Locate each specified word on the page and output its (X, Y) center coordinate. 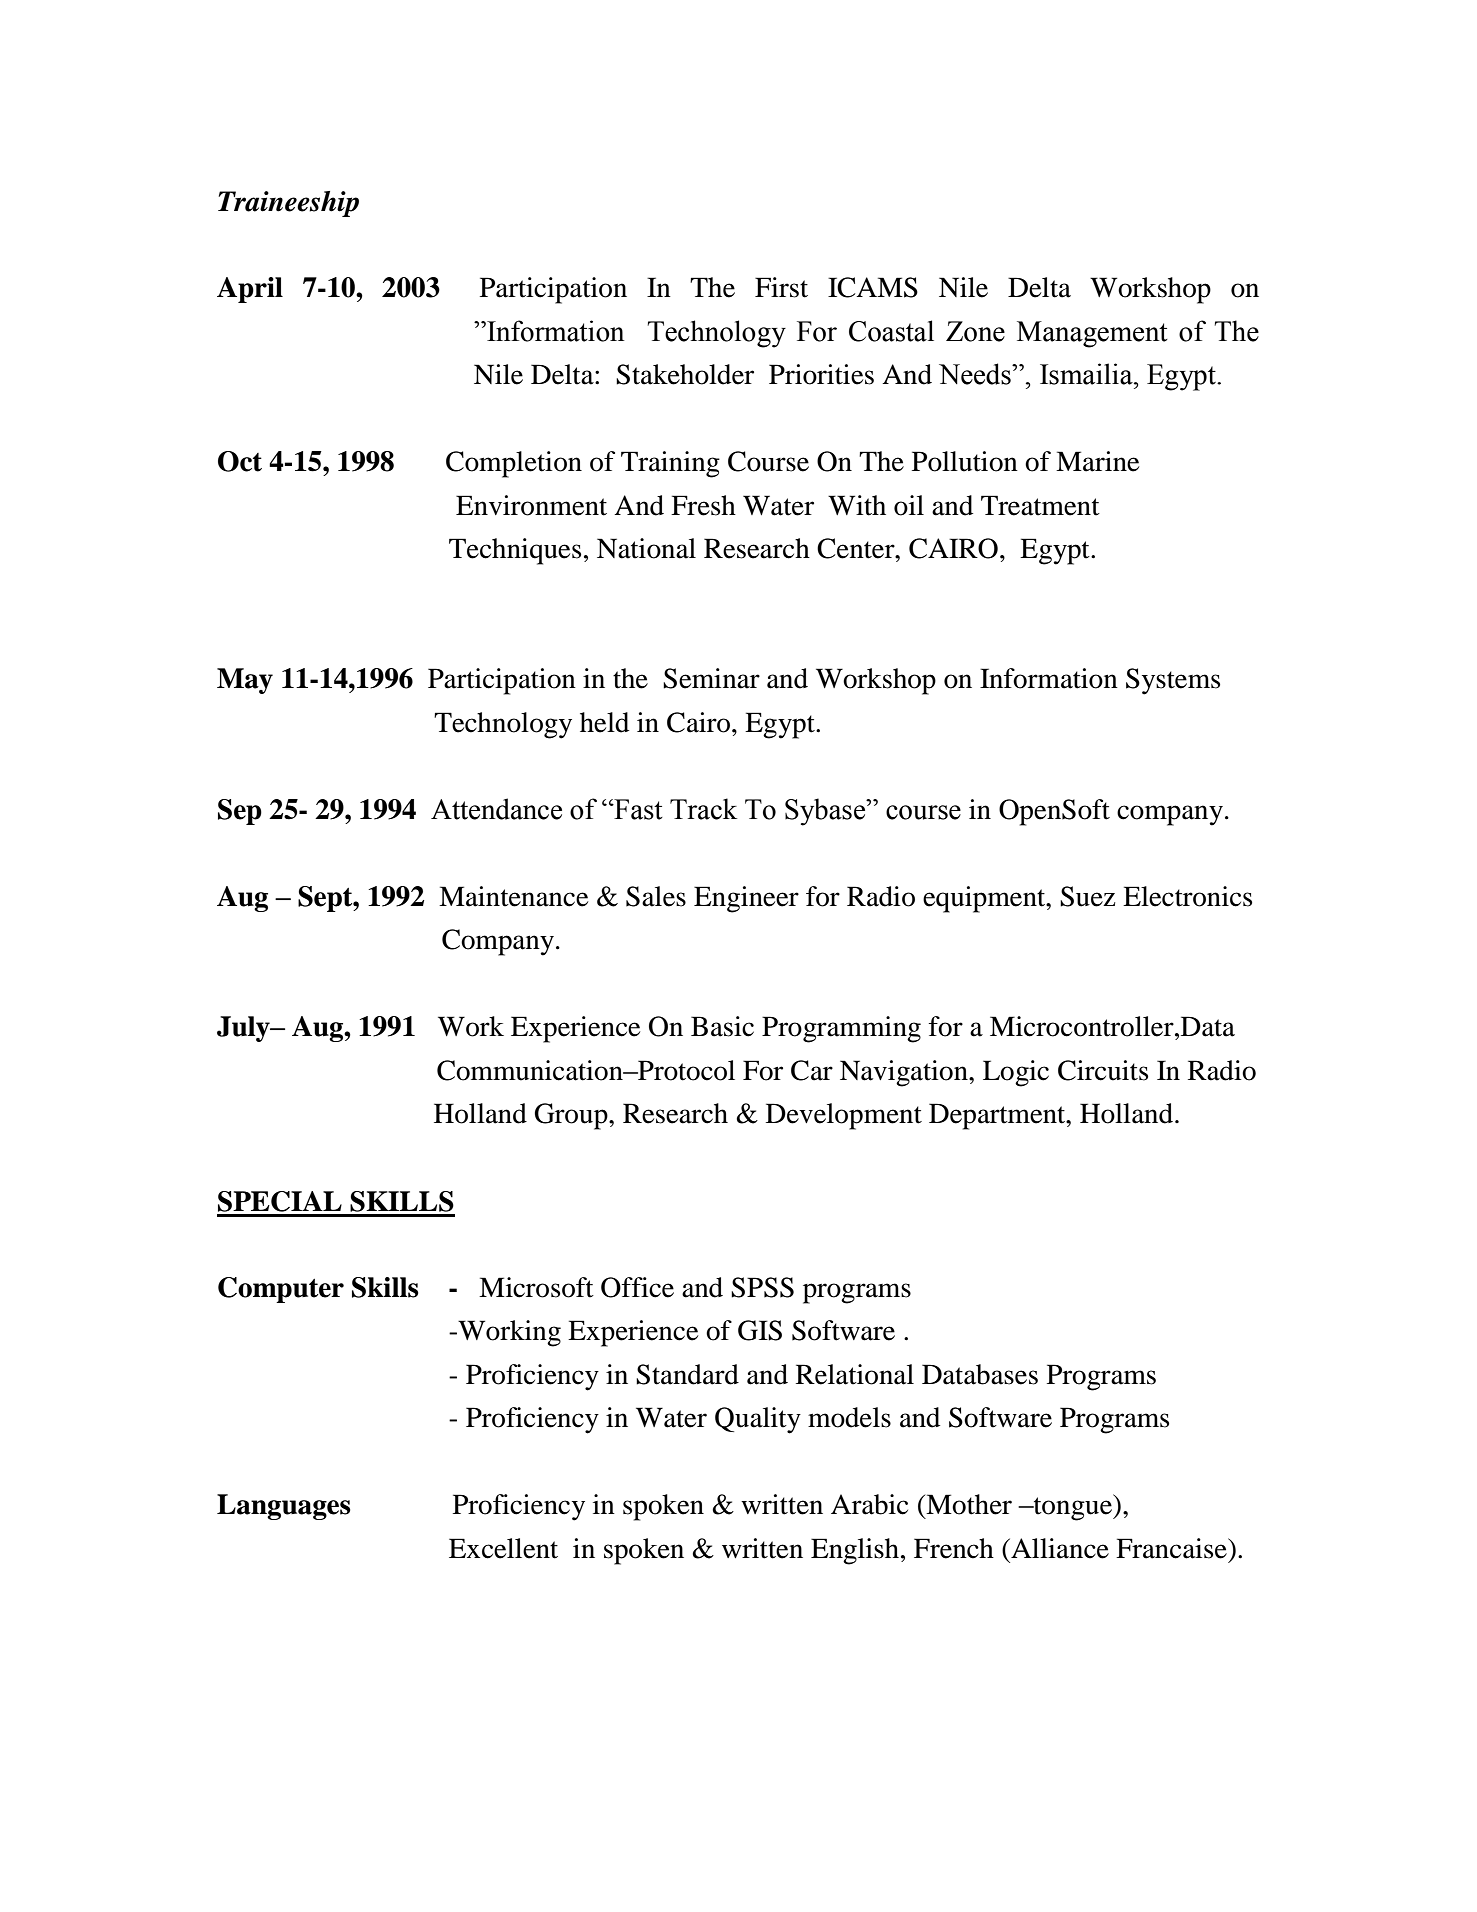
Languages (284, 1507)
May (245, 681)
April (250, 290)
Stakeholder (685, 374)
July (244, 1029)
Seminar (711, 678)
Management (1092, 334)
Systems (1173, 681)
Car (812, 1070)
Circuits (1103, 1070)
